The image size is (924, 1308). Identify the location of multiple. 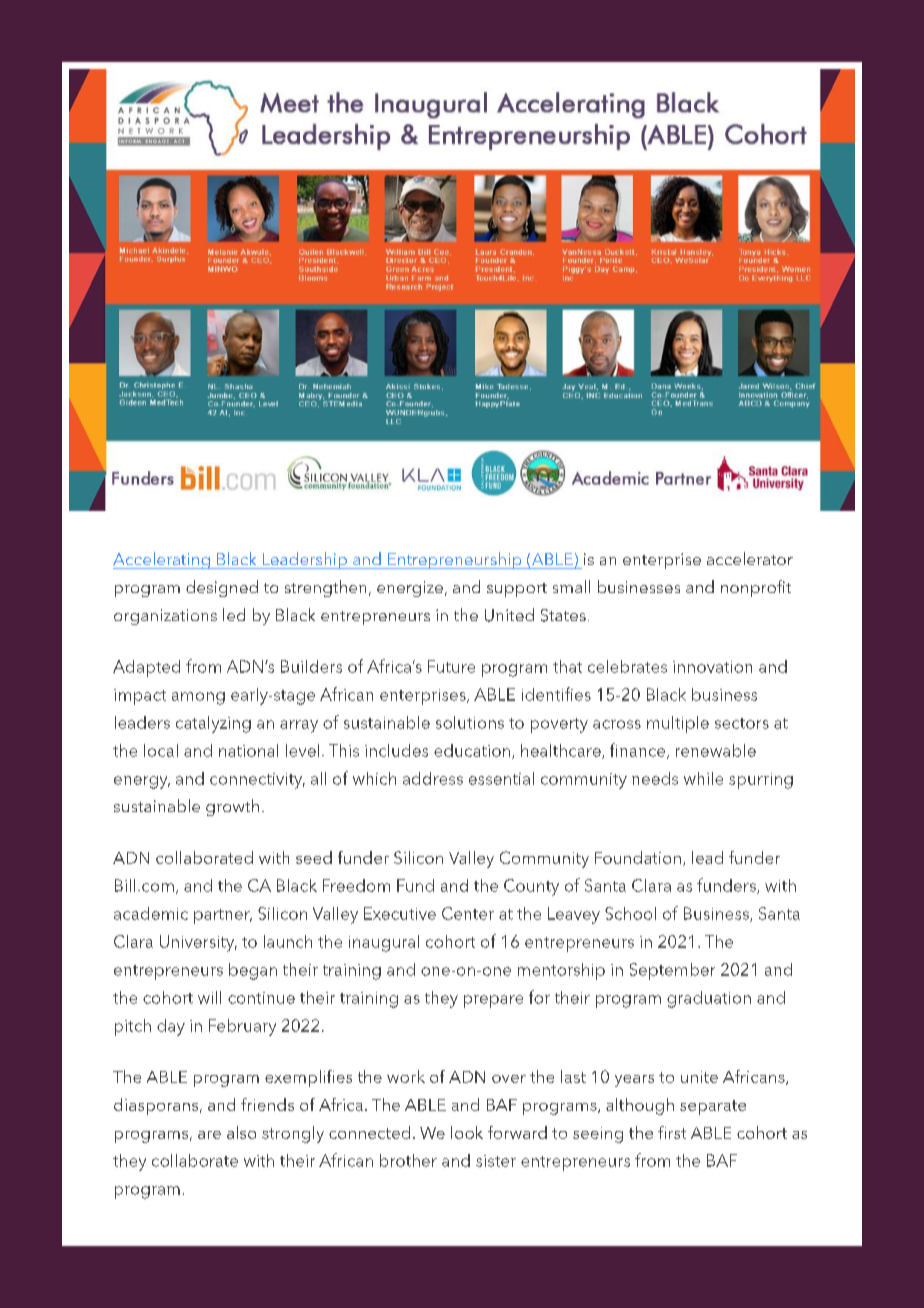
(678, 724).
